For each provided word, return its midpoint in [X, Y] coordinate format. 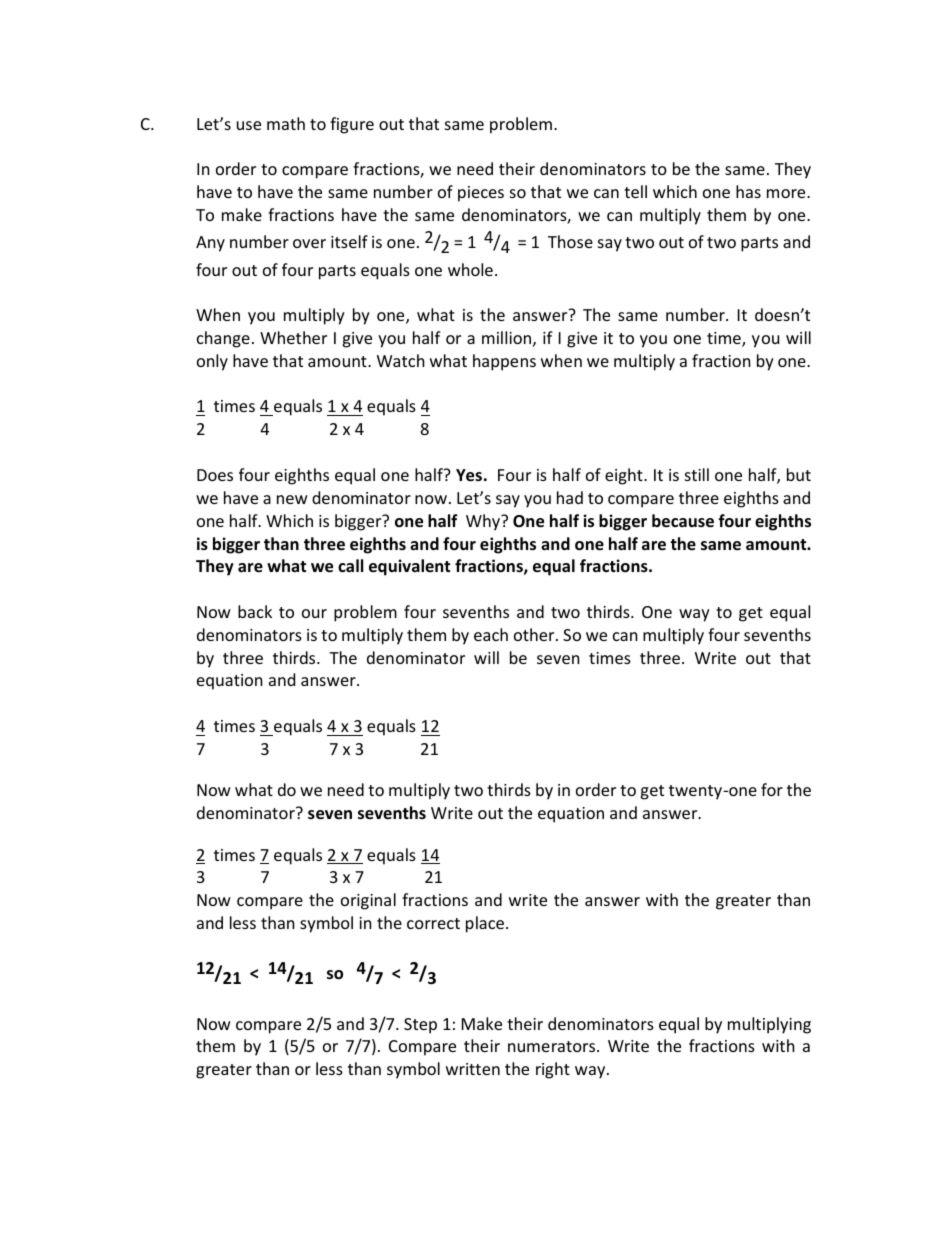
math [286, 123]
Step [420, 1026]
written [473, 1069]
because [683, 521]
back [255, 611]
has [748, 191]
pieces [481, 194]
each [491, 634]
